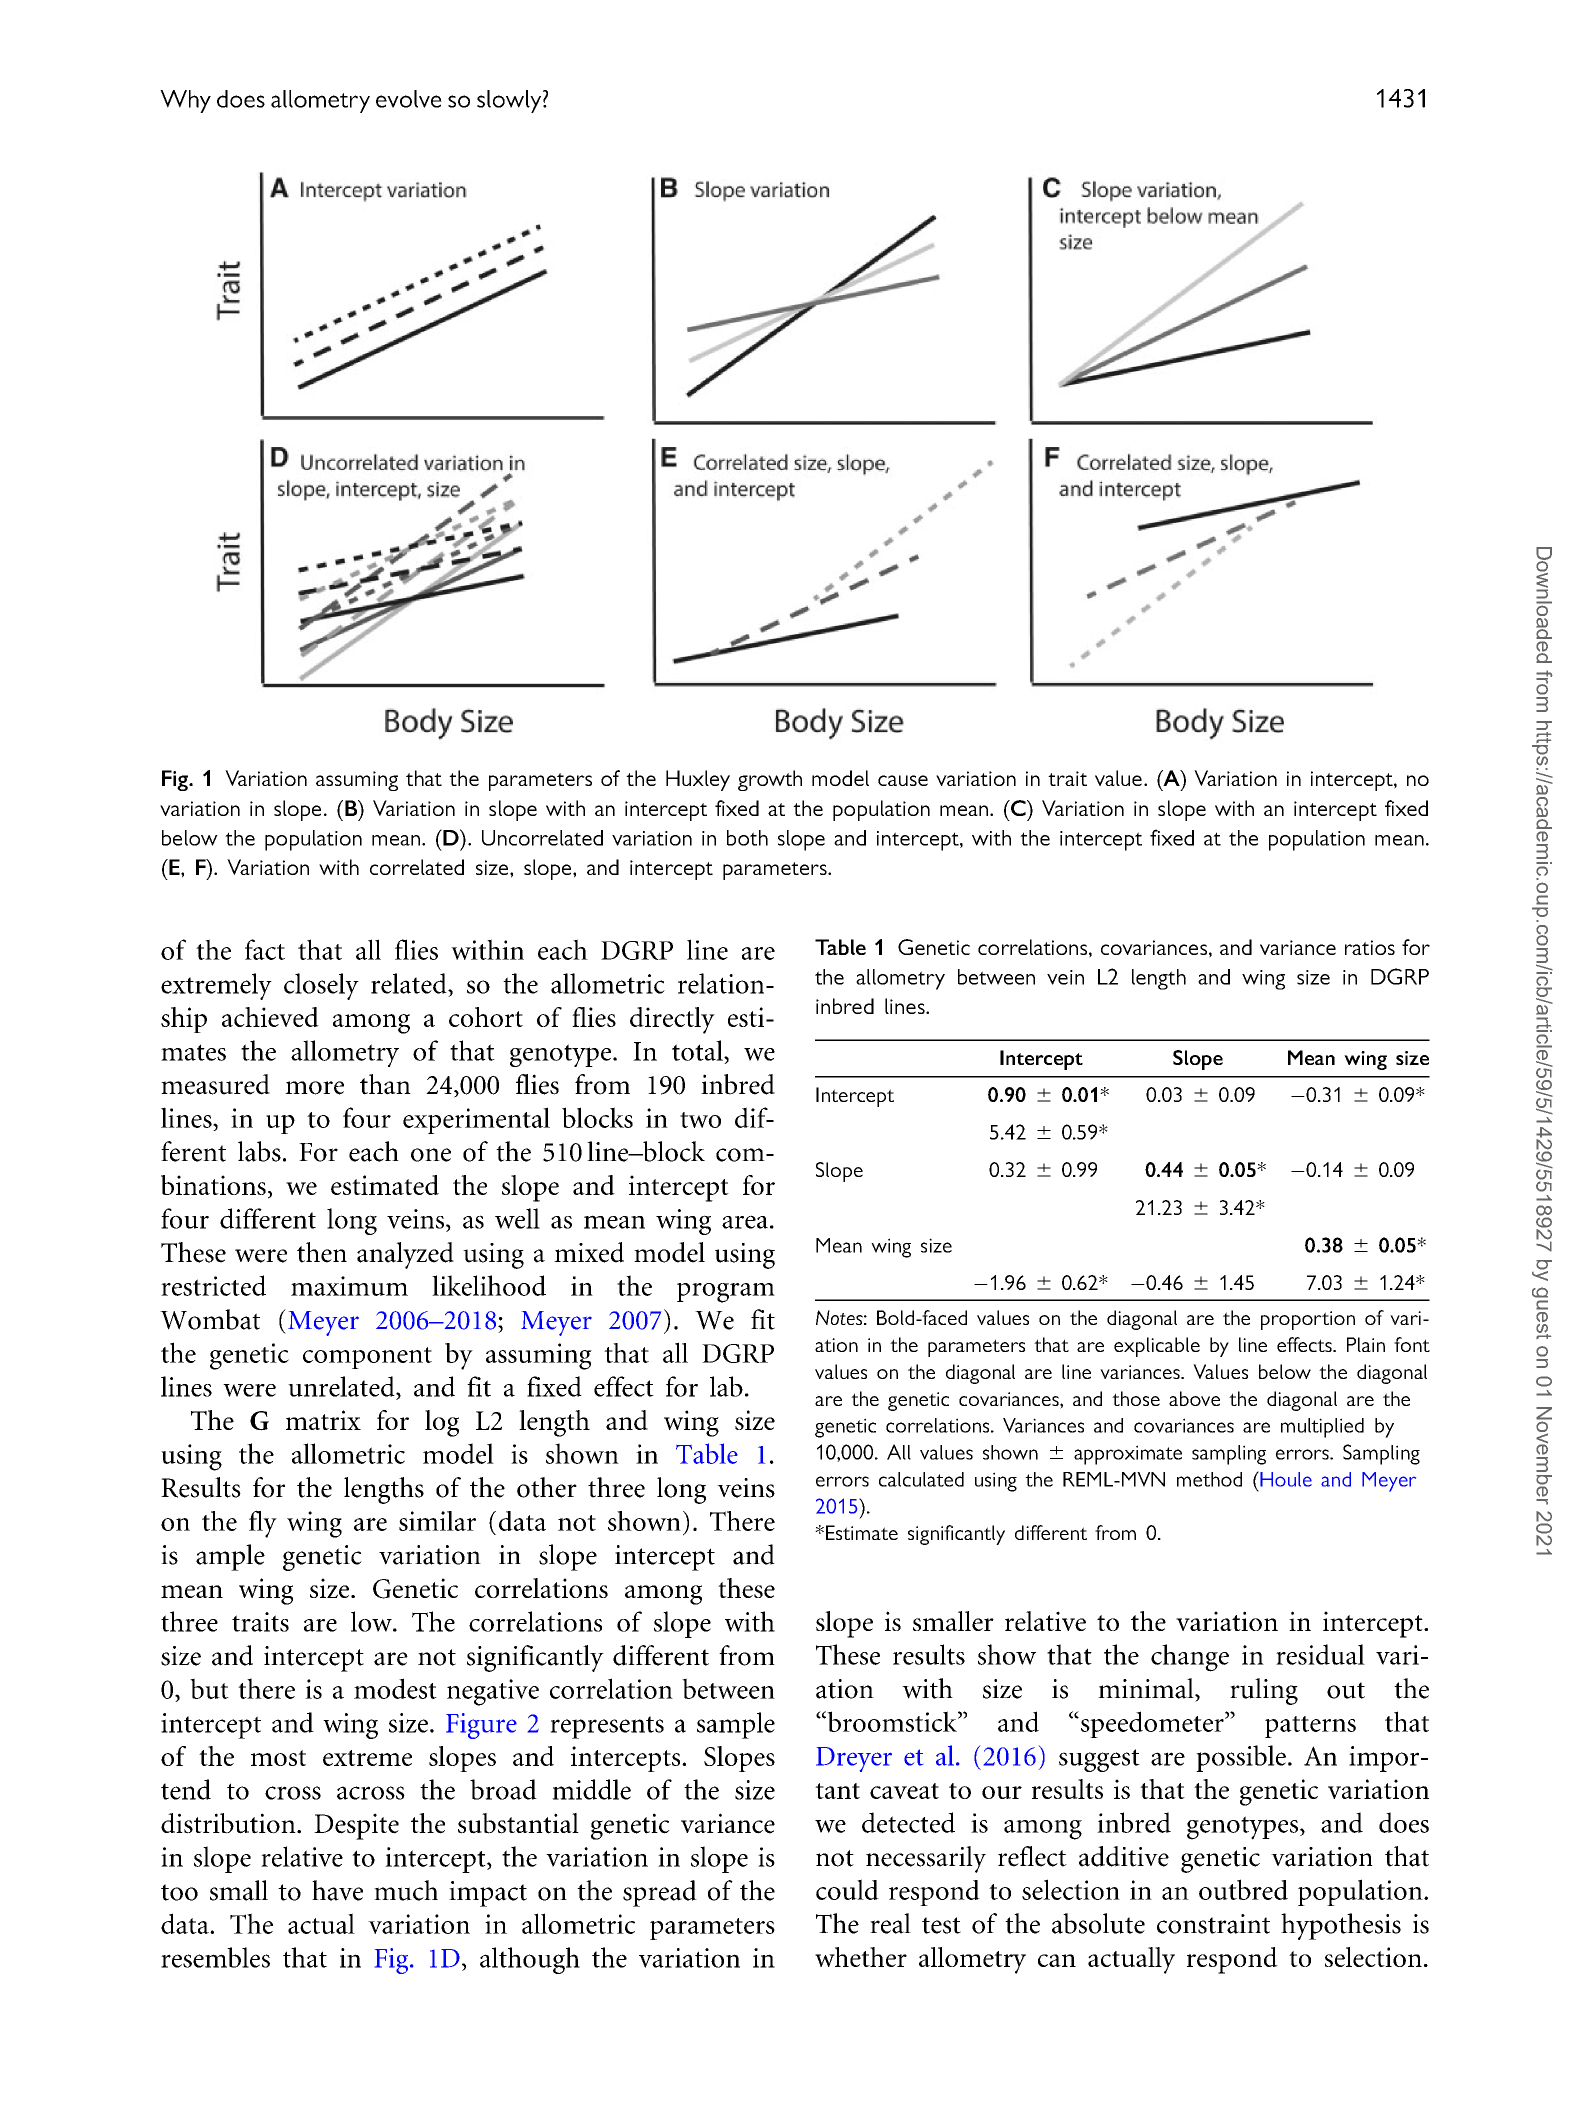 This image has width=1596, height=2104. I want to click on could, so click(847, 1889).
